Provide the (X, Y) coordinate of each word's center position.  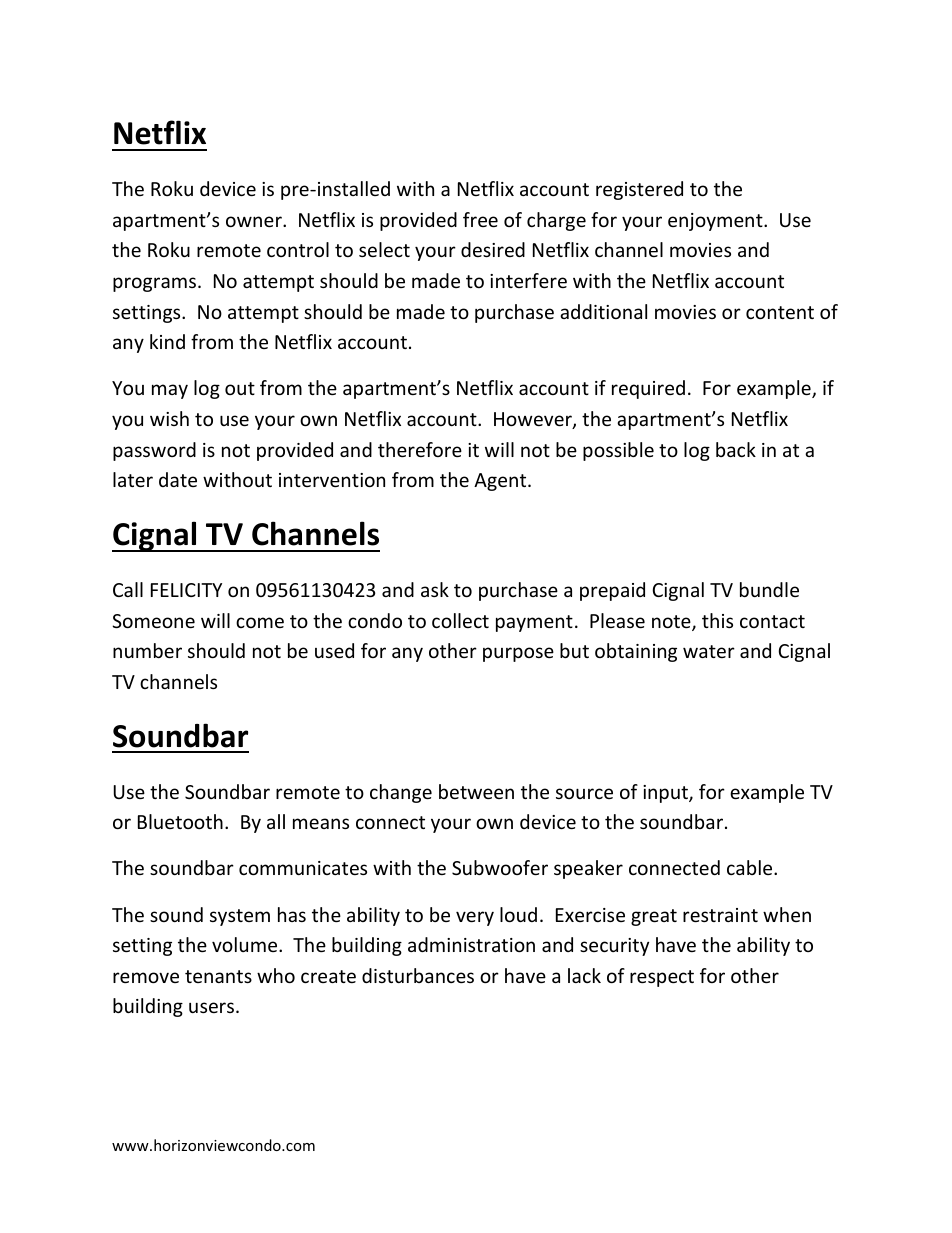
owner (255, 221)
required (648, 389)
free (480, 219)
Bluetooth (180, 821)
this (717, 620)
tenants (218, 976)
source (584, 793)
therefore (420, 449)
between (476, 791)
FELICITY (186, 590)
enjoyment (716, 222)
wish (169, 418)
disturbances (418, 975)
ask (435, 589)
